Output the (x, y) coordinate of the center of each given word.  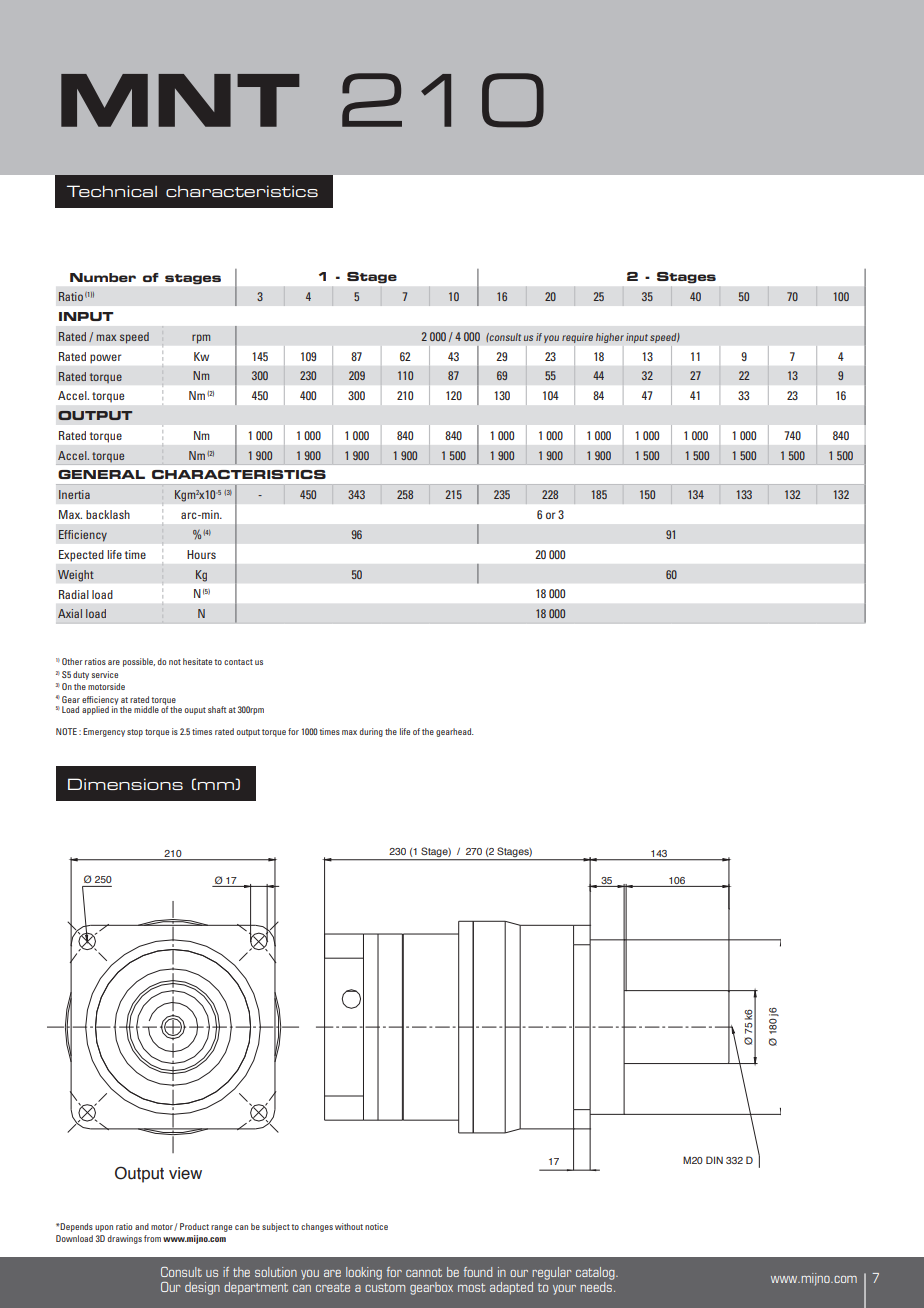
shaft (217, 709)
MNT (180, 100)
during (371, 732)
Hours (201, 554)
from (152, 1238)
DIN (714, 1160)
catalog (596, 1273)
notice (376, 1226)
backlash (108, 514)
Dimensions (125, 784)
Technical (112, 191)
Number (103, 277)
